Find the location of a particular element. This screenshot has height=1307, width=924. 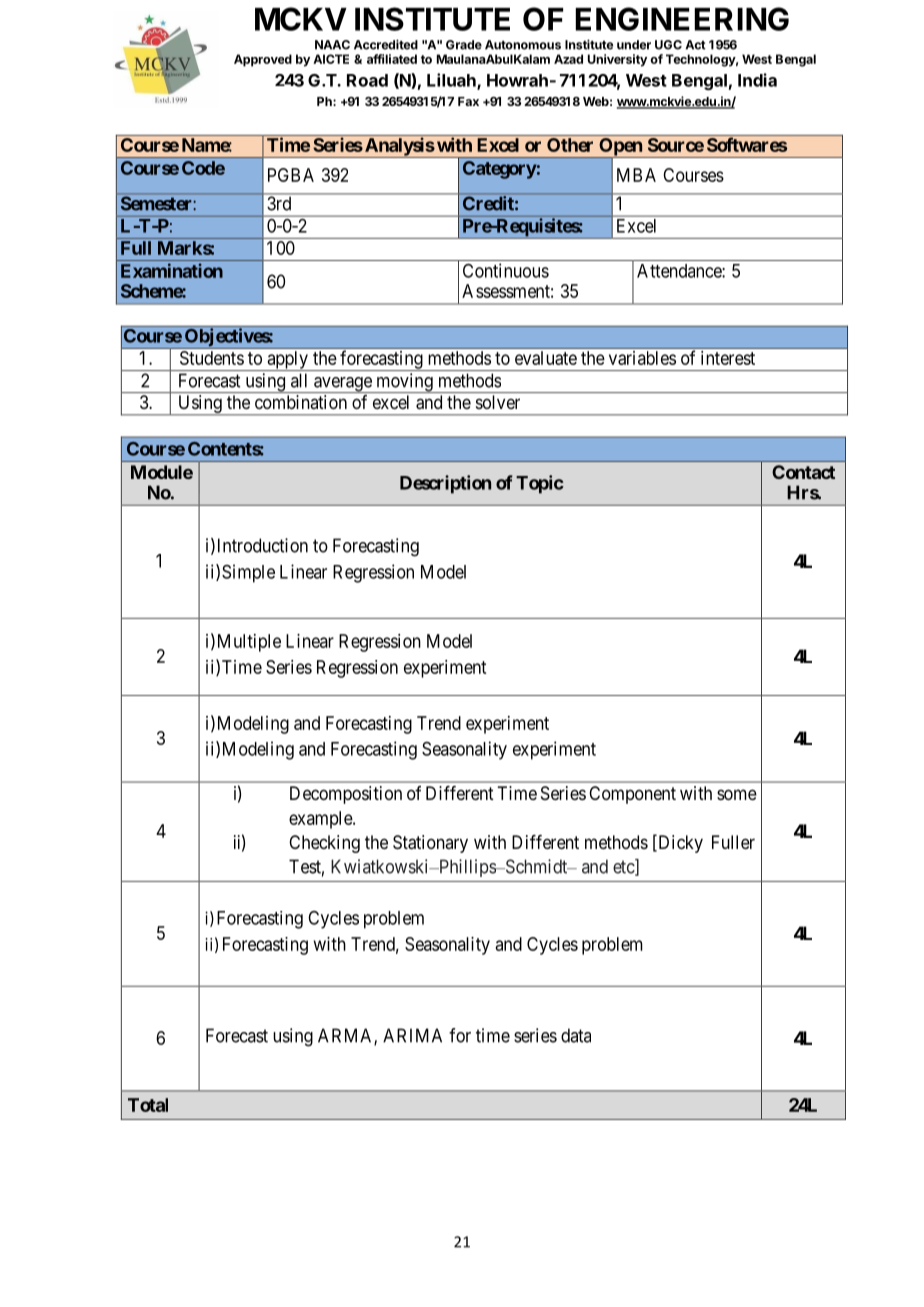

Grade is located at coordinates (464, 45).
